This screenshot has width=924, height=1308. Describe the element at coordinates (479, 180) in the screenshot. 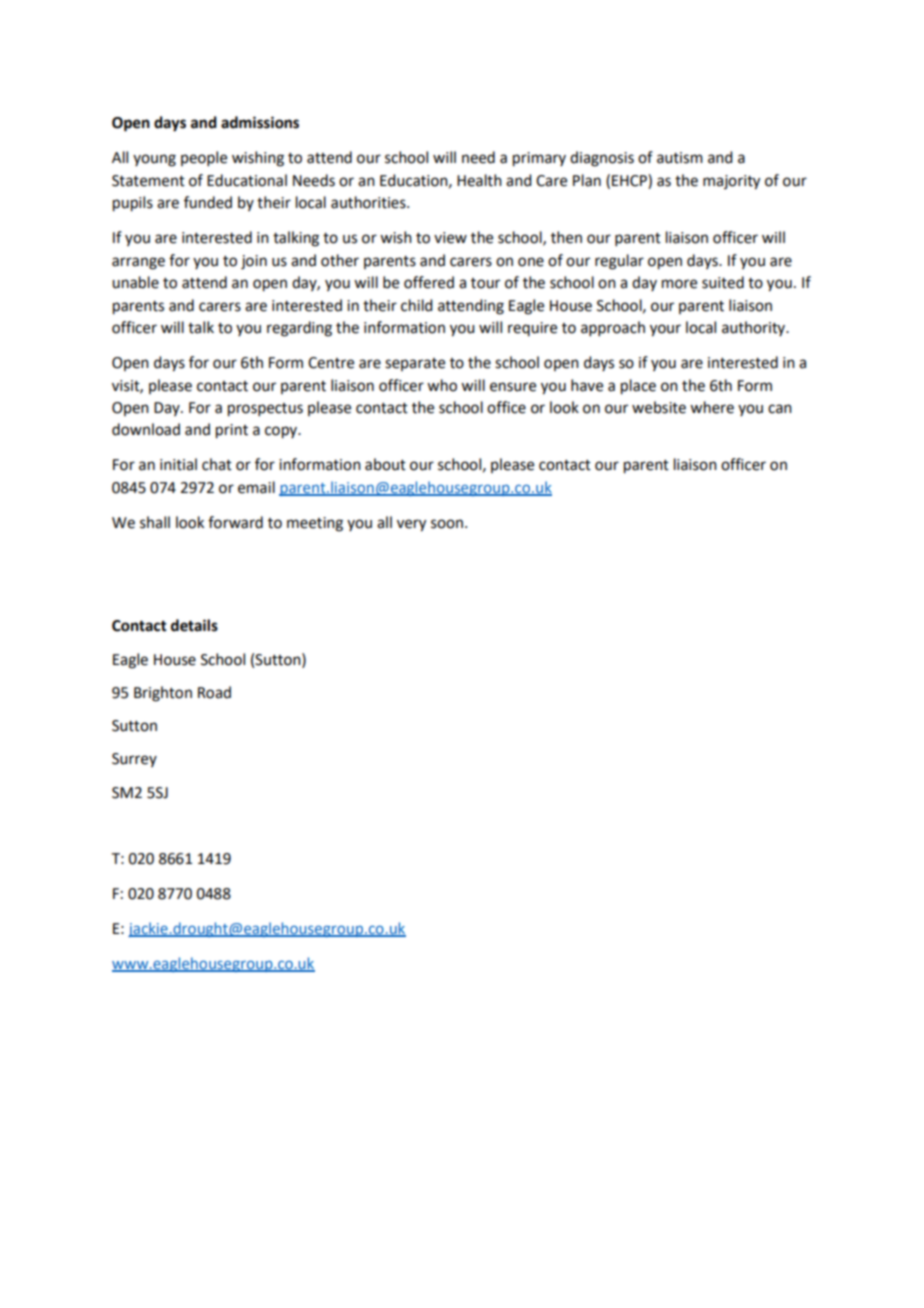

I see `Health` at that location.
